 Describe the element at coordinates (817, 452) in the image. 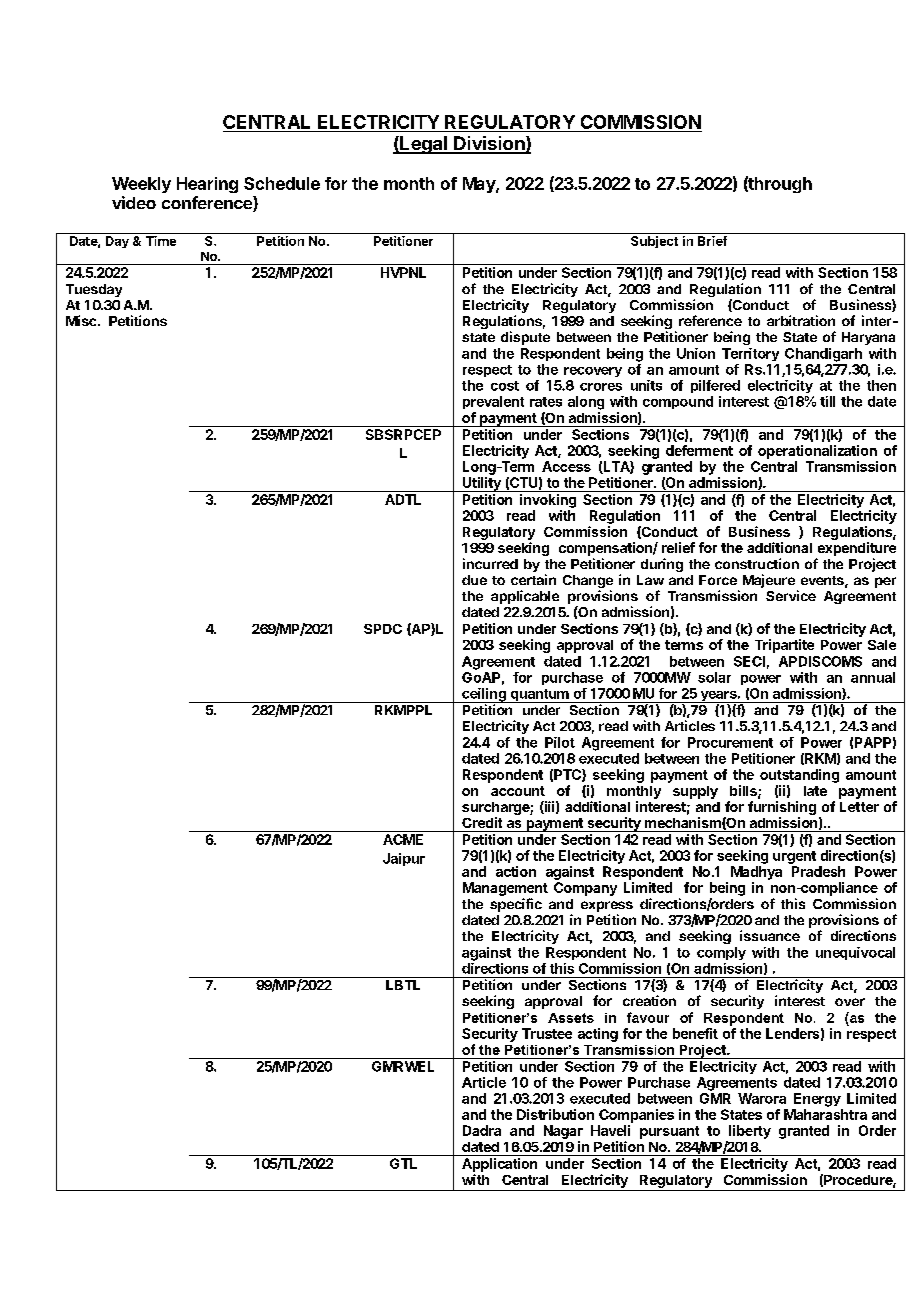

I see `operationalization` at that location.
